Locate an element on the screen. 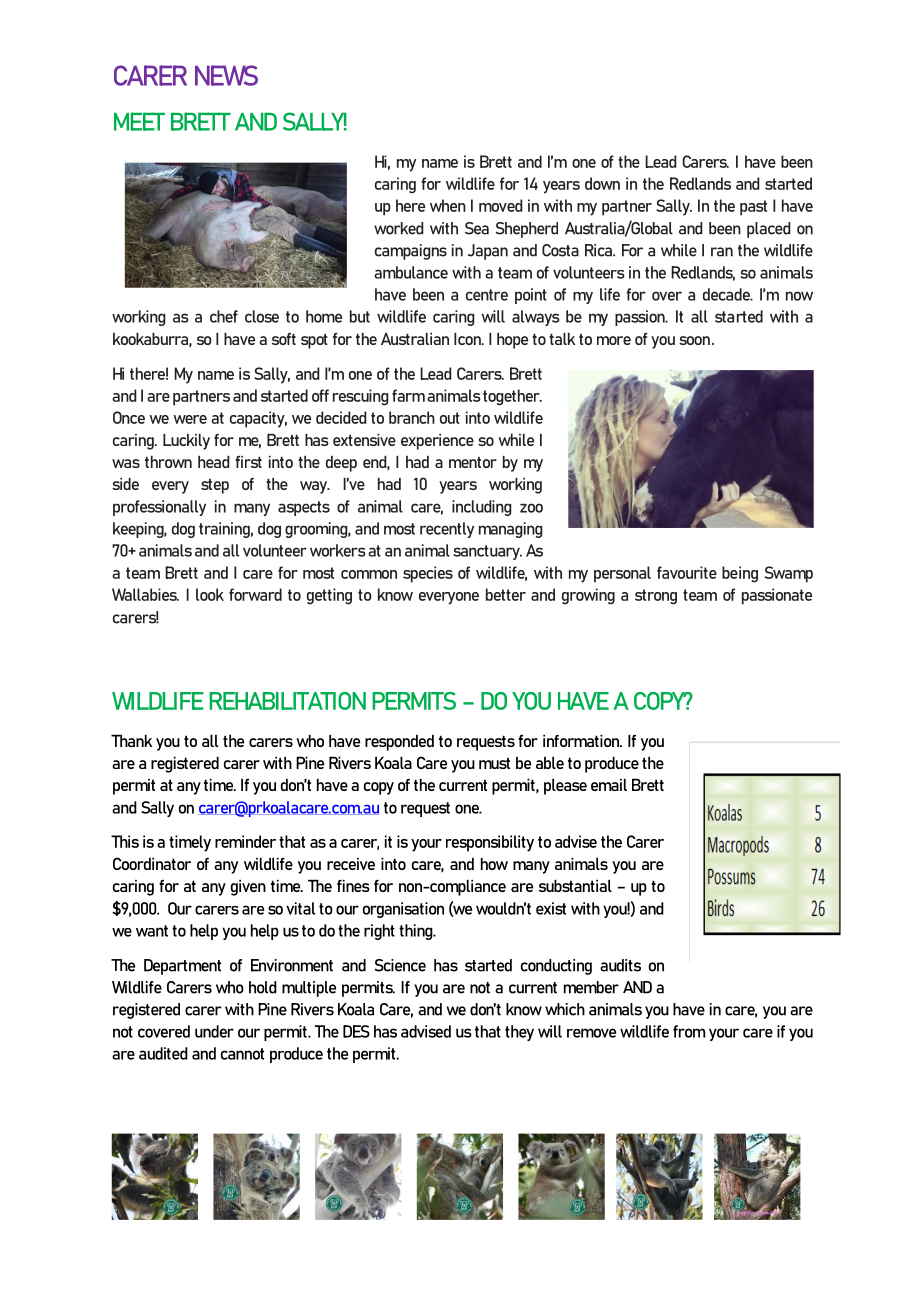  email is located at coordinates (609, 785).
